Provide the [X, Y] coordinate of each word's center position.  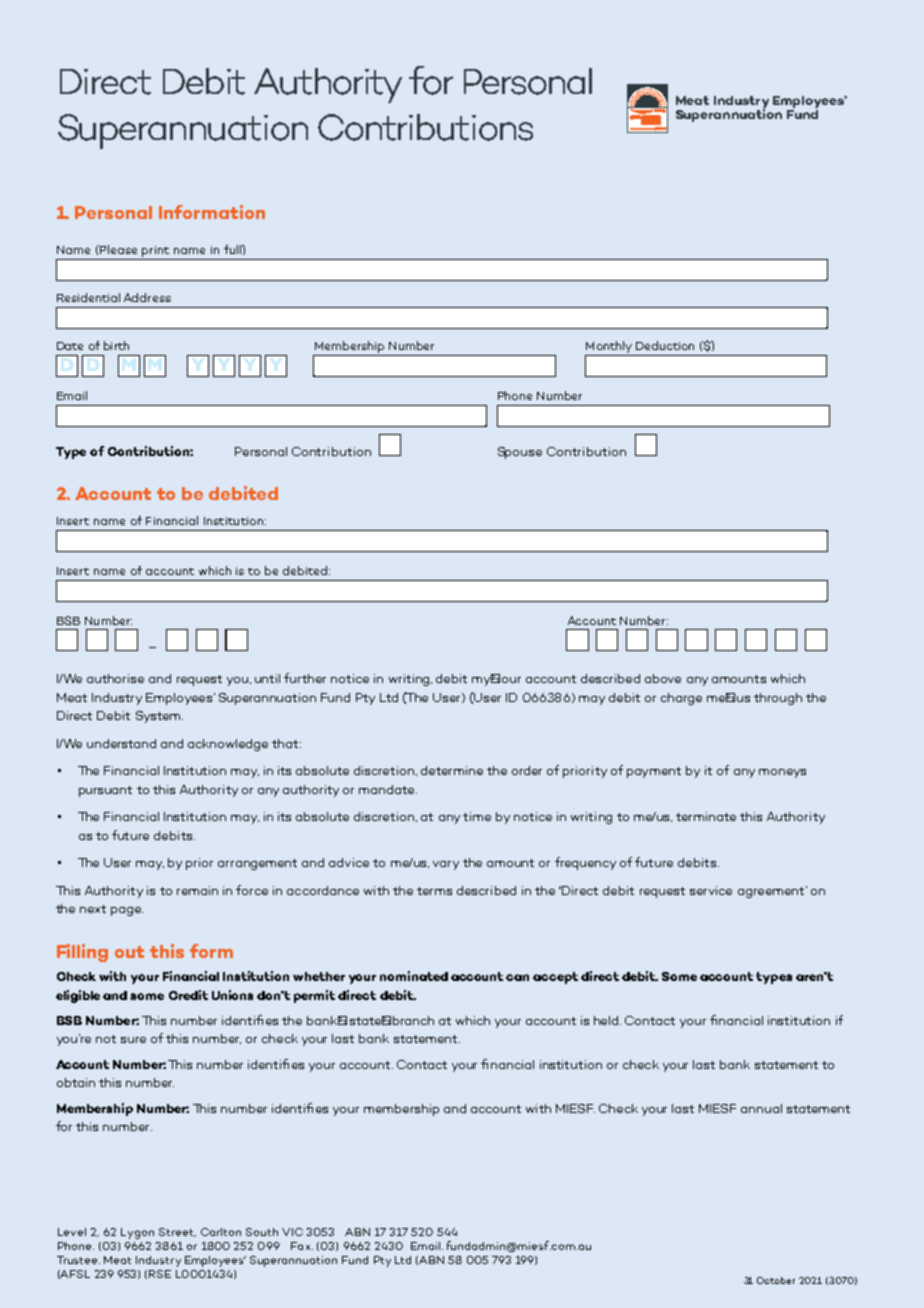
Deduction [665, 345]
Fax [302, 1246]
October [776, 1280]
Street [177, 1232]
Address [147, 297]
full [233, 249]
